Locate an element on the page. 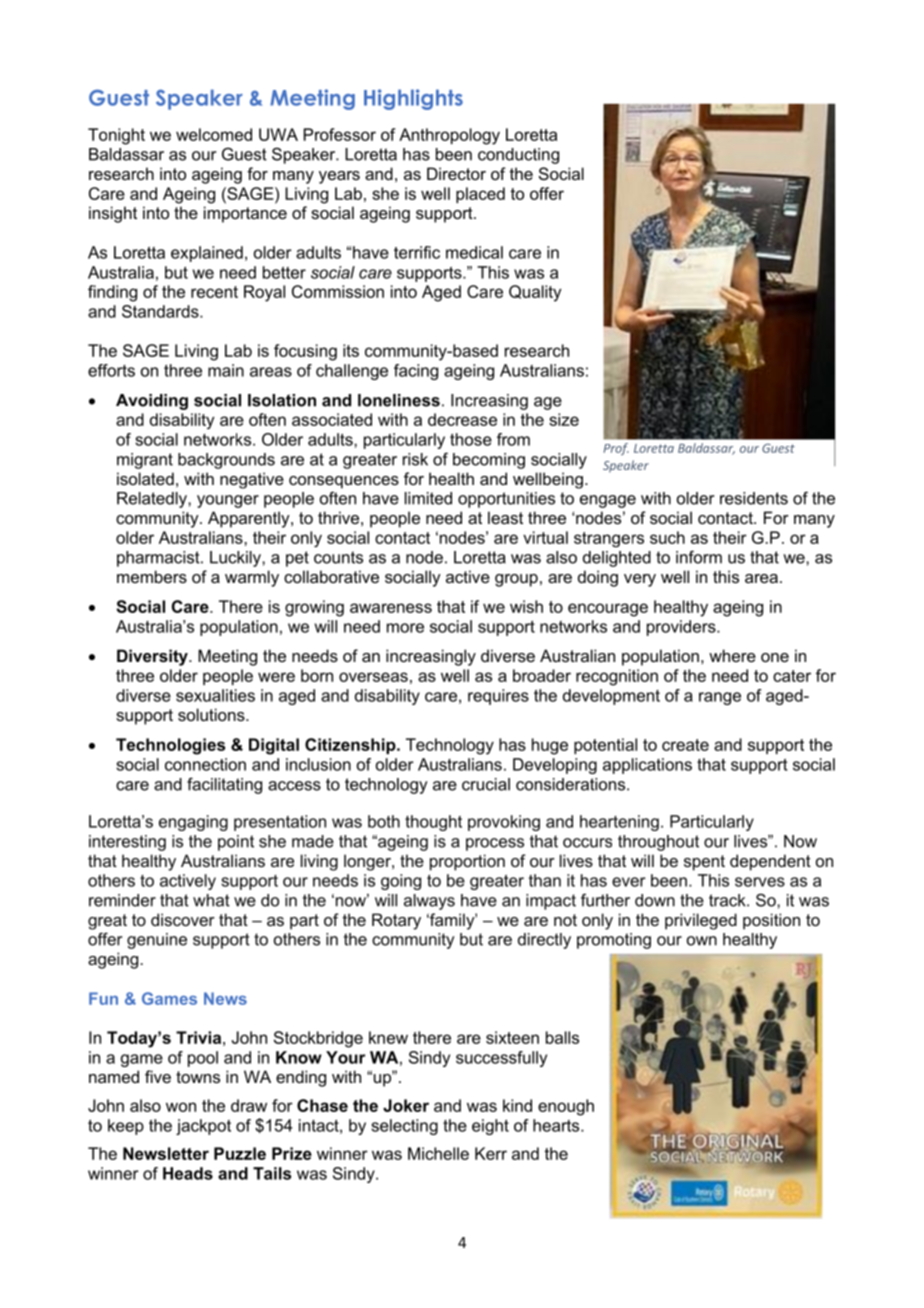 This page has width=924, height=1308. jackpot is located at coordinates (203, 1127).
